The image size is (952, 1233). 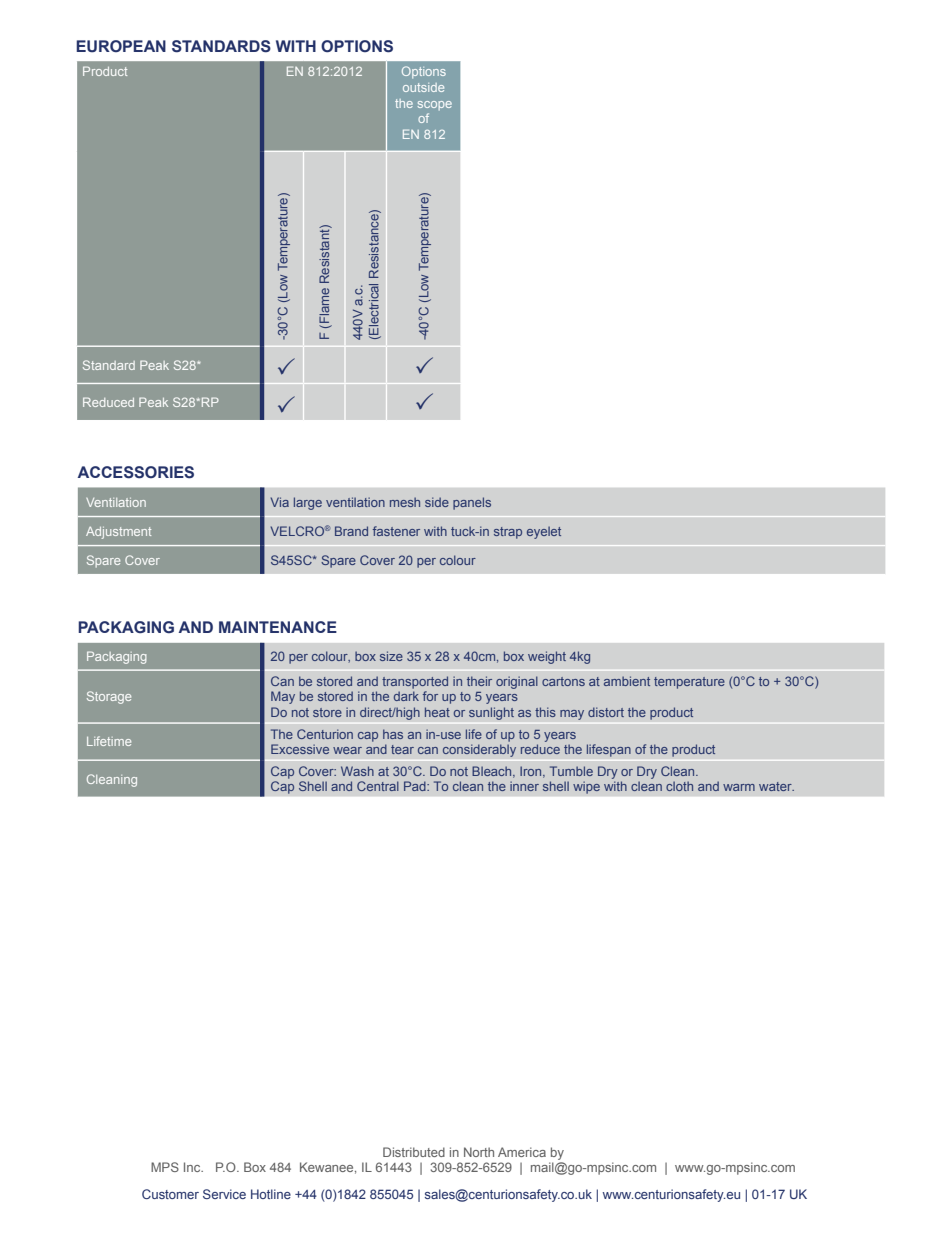 What do you see at coordinates (627, 681) in the screenshot?
I see `ambient` at bounding box center [627, 681].
